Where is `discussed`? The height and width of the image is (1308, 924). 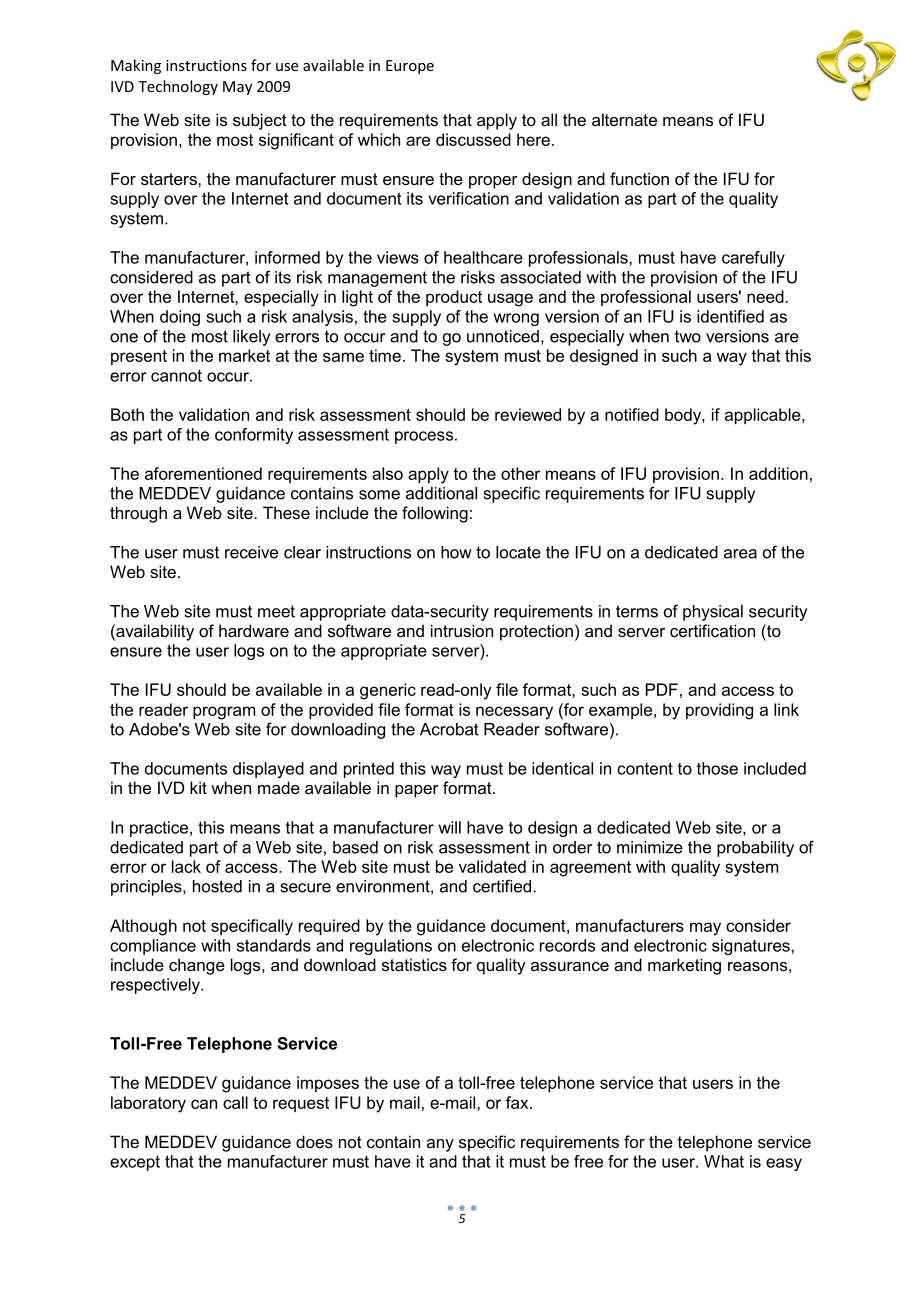
discussed is located at coordinates (473, 139).
